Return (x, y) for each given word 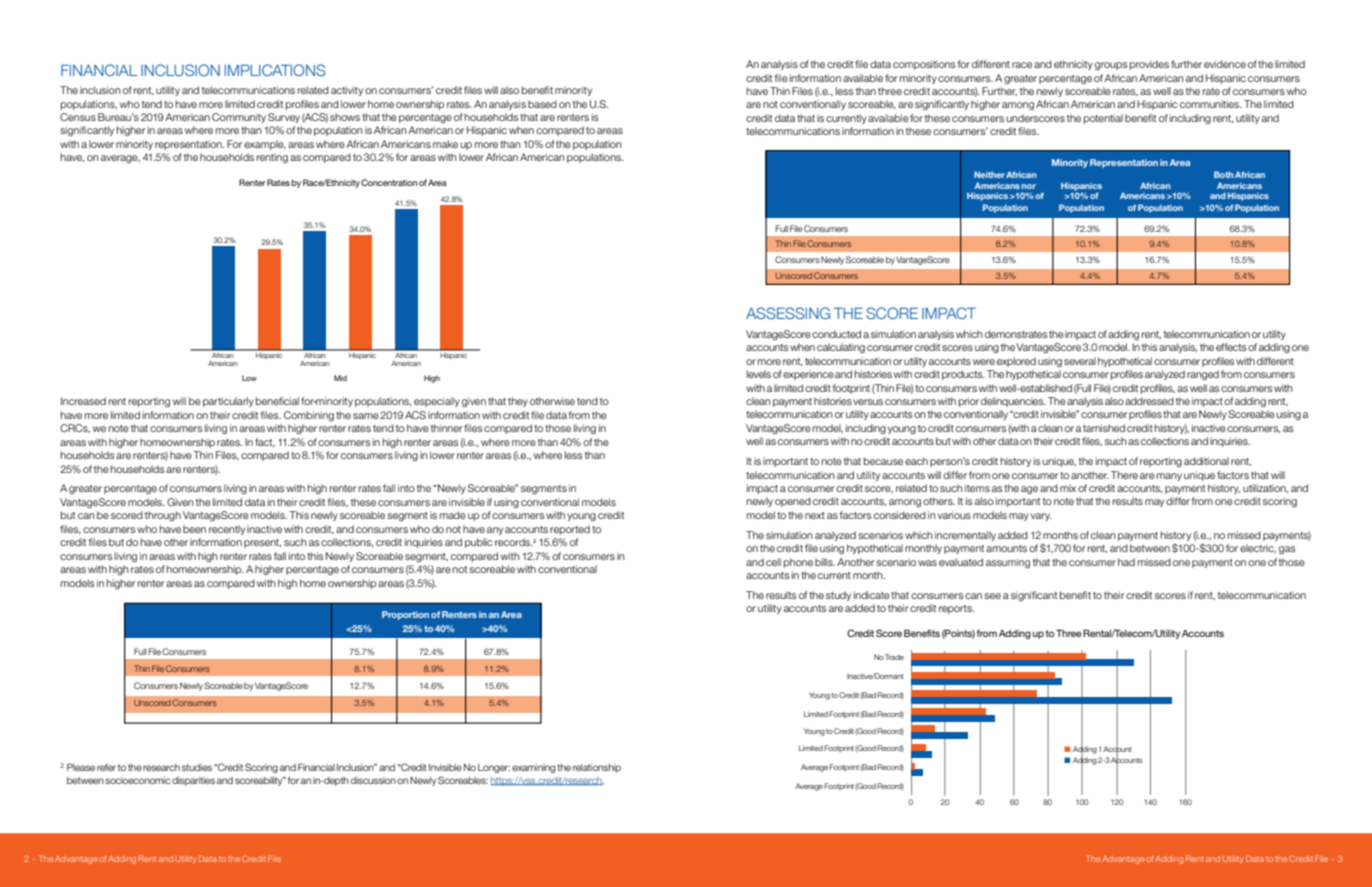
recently (227, 530)
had (1126, 562)
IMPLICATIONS (275, 70)
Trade (894, 657)
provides (1149, 65)
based (542, 104)
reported (570, 530)
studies (197, 767)
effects (1231, 347)
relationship (597, 768)
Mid (340, 378)
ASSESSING (788, 313)
